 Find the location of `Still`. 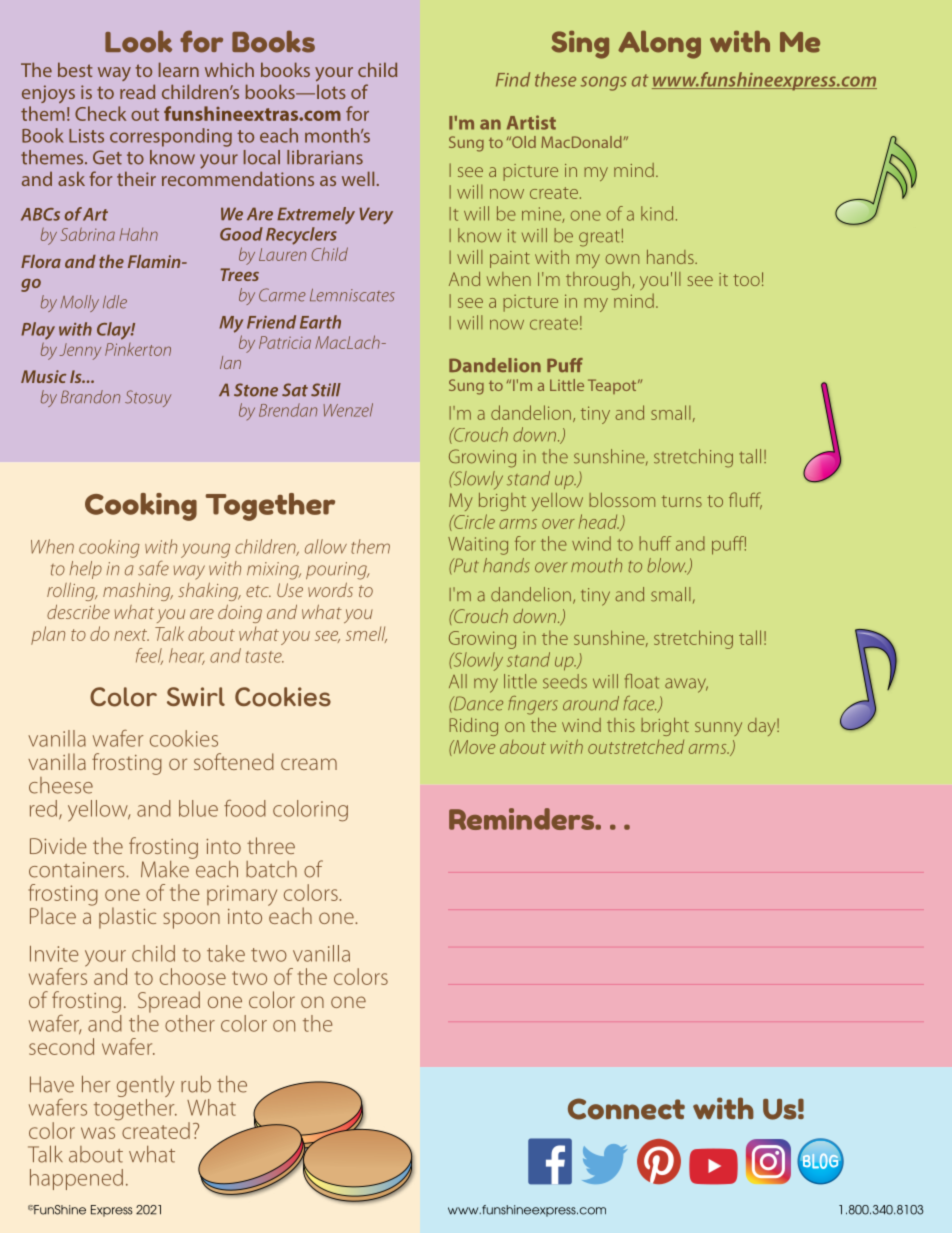

Still is located at coordinates (326, 390).
